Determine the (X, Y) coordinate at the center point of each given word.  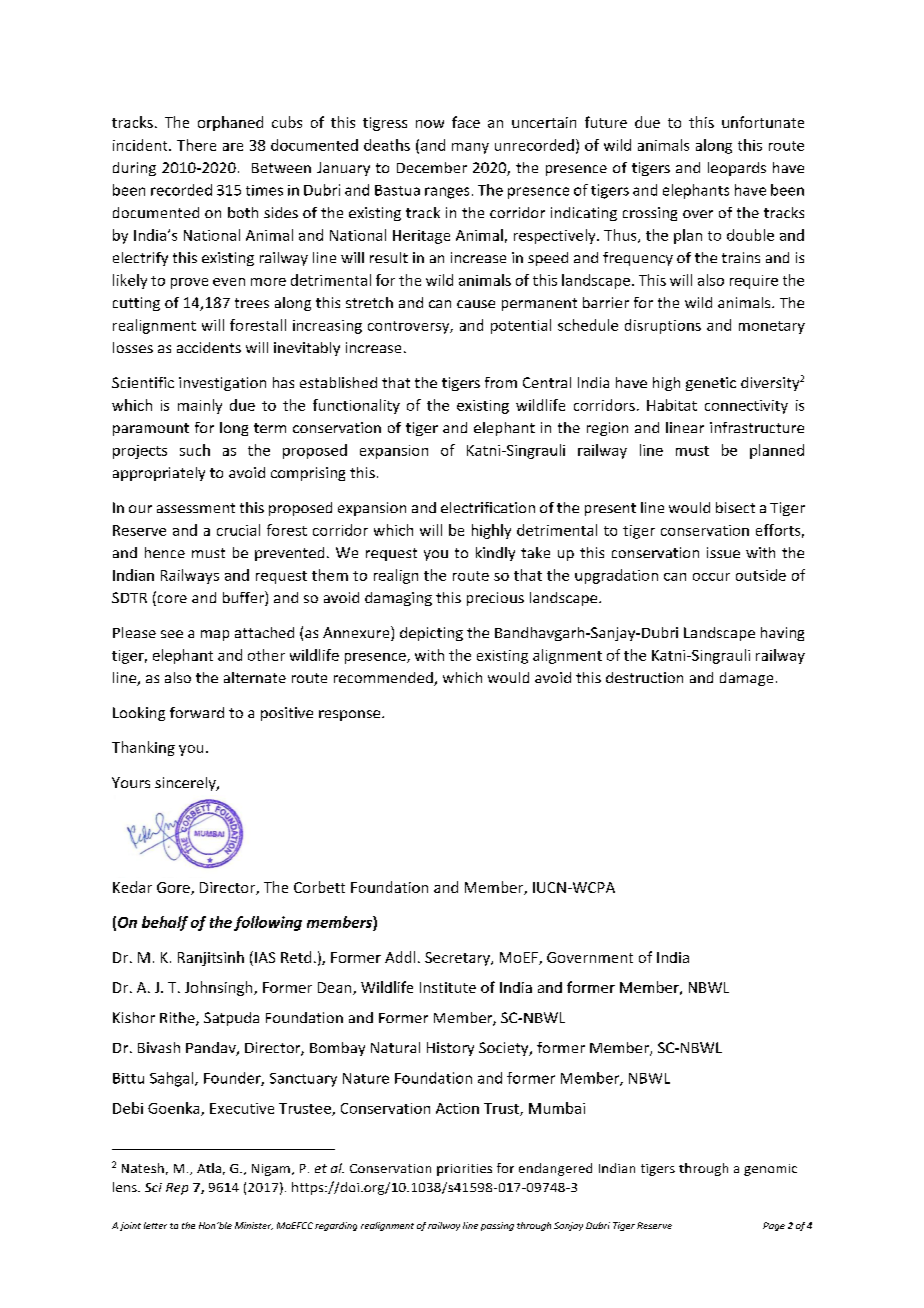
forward (197, 712)
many (470, 148)
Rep (177, 1189)
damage (746, 679)
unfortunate (763, 122)
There (196, 145)
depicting (431, 634)
